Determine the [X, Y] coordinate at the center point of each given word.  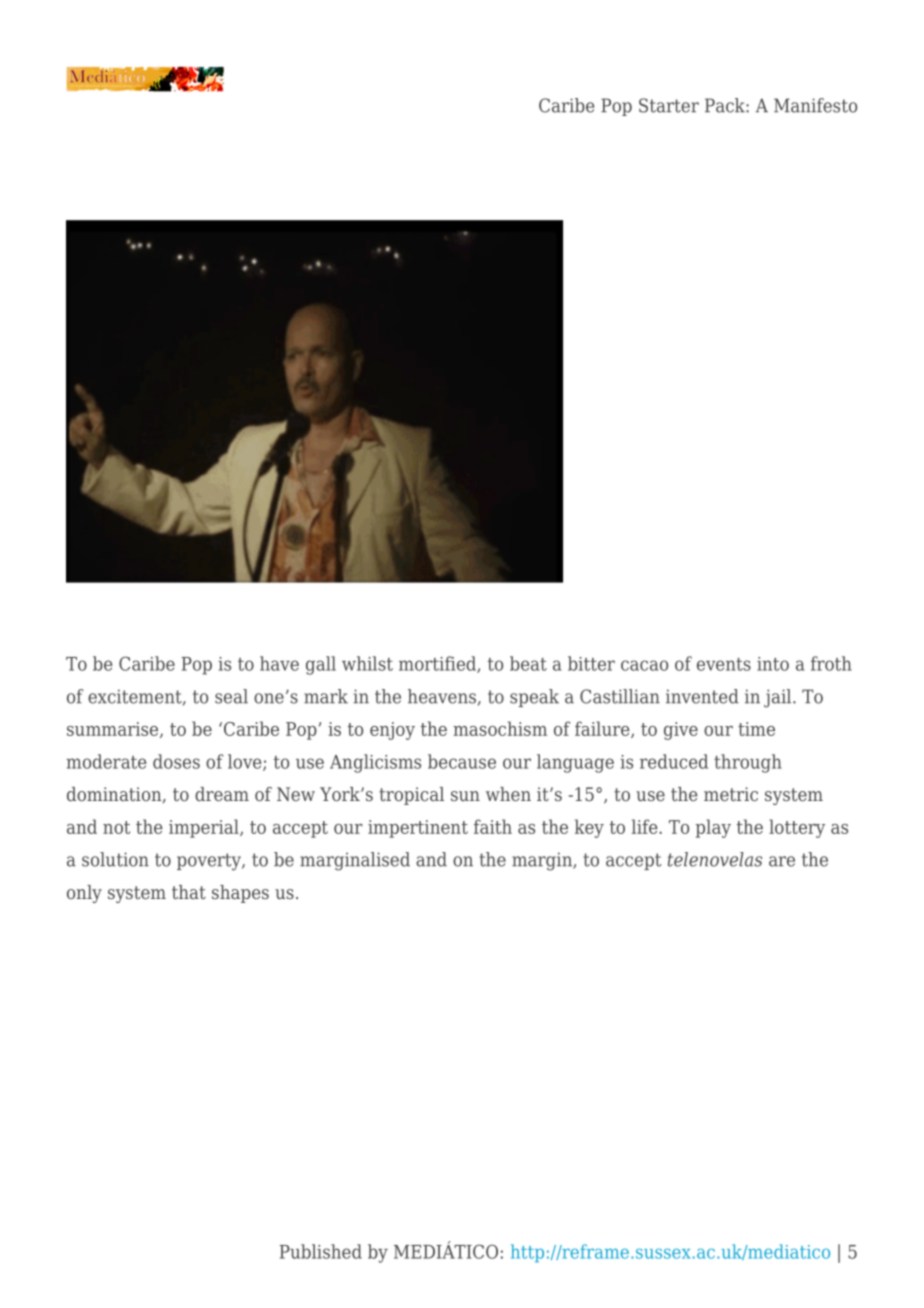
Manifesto [815, 105]
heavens [443, 697]
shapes [240, 894]
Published [320, 1251]
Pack [726, 105]
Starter [669, 105]
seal [231, 696]
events [724, 664]
